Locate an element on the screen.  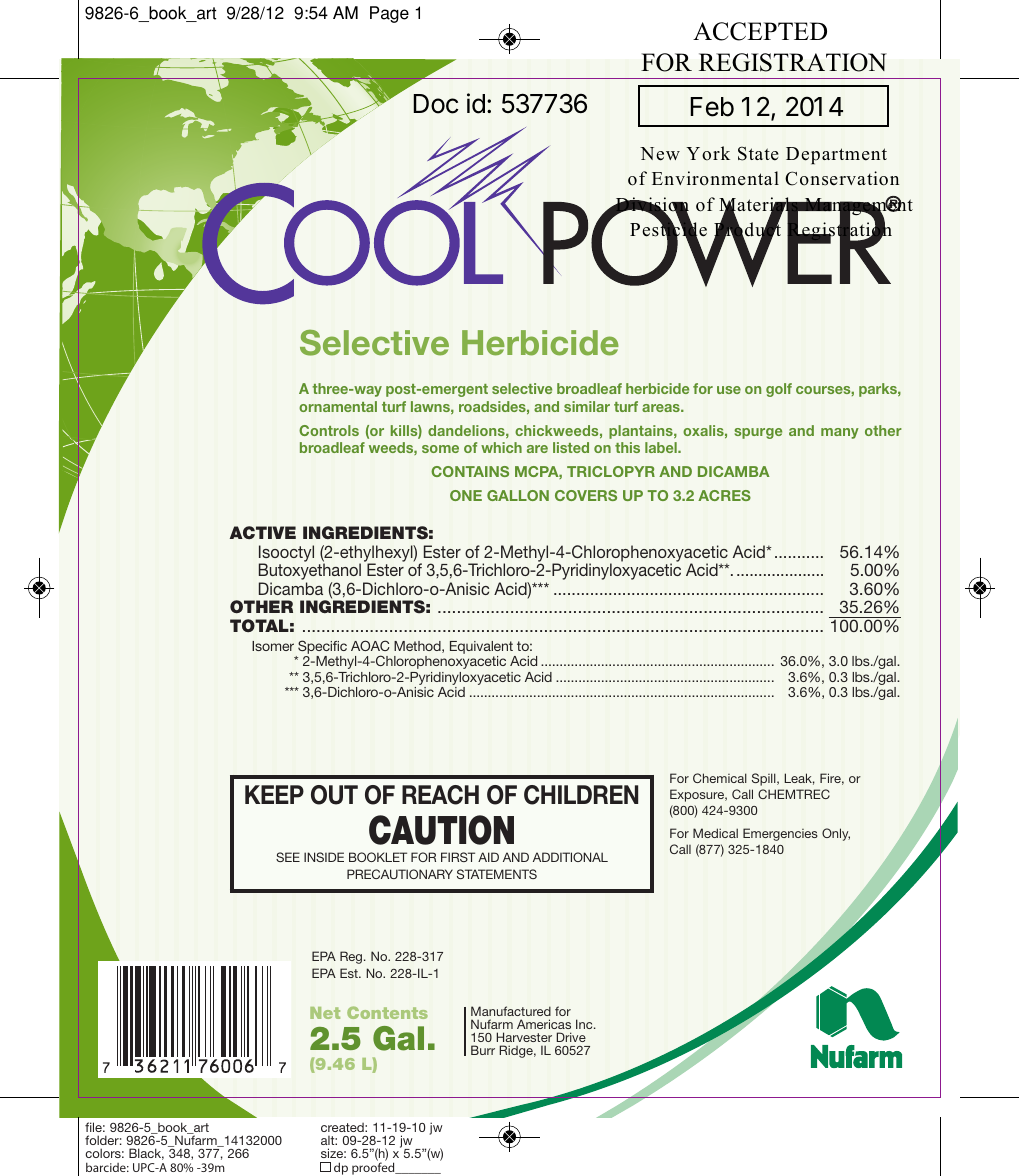
Net is located at coordinates (325, 1013).
